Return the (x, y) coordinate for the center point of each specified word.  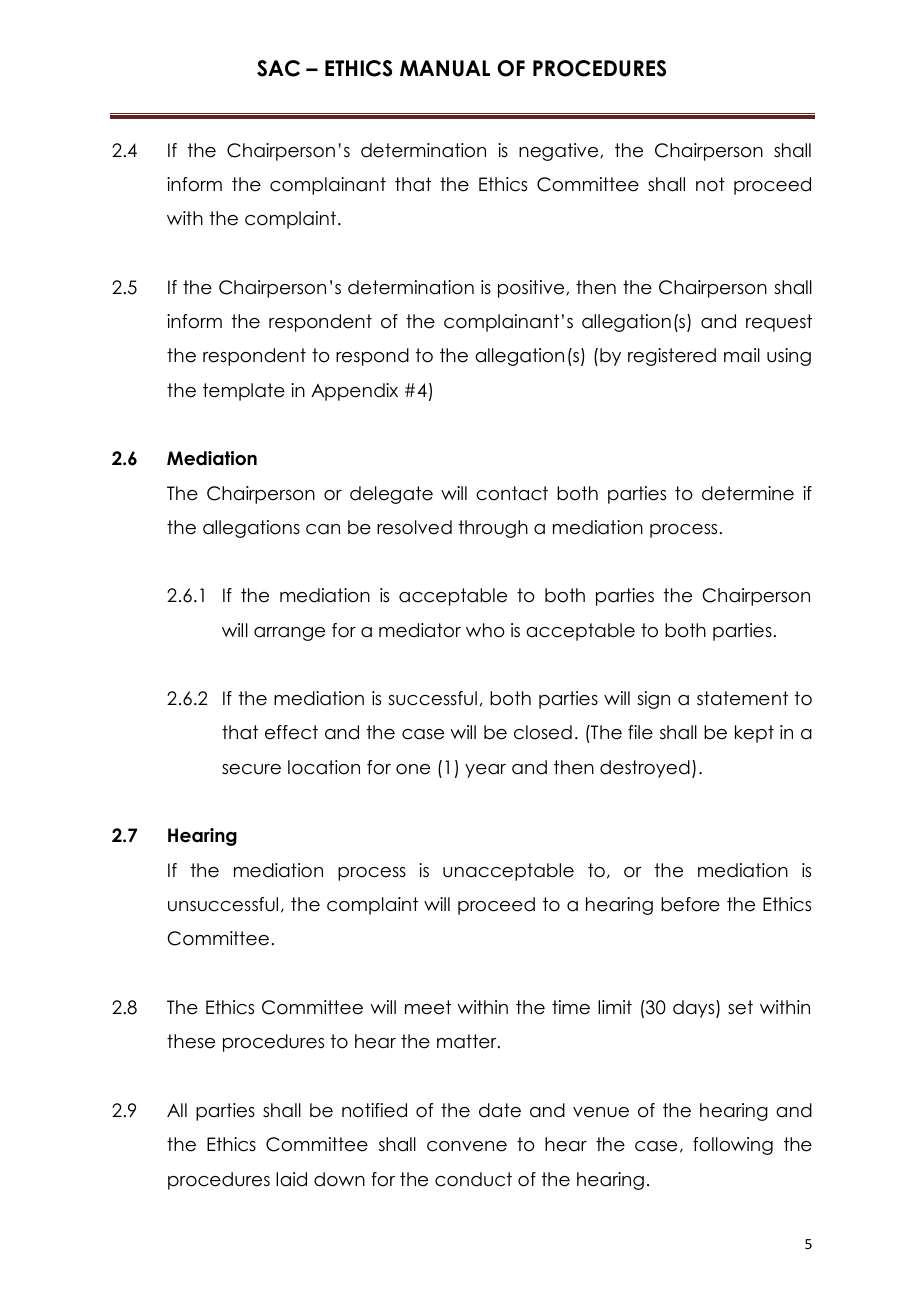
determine (748, 493)
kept (754, 734)
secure (251, 769)
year (485, 771)
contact (512, 493)
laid (291, 1179)
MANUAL (445, 68)
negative (560, 152)
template (244, 392)
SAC (278, 68)
